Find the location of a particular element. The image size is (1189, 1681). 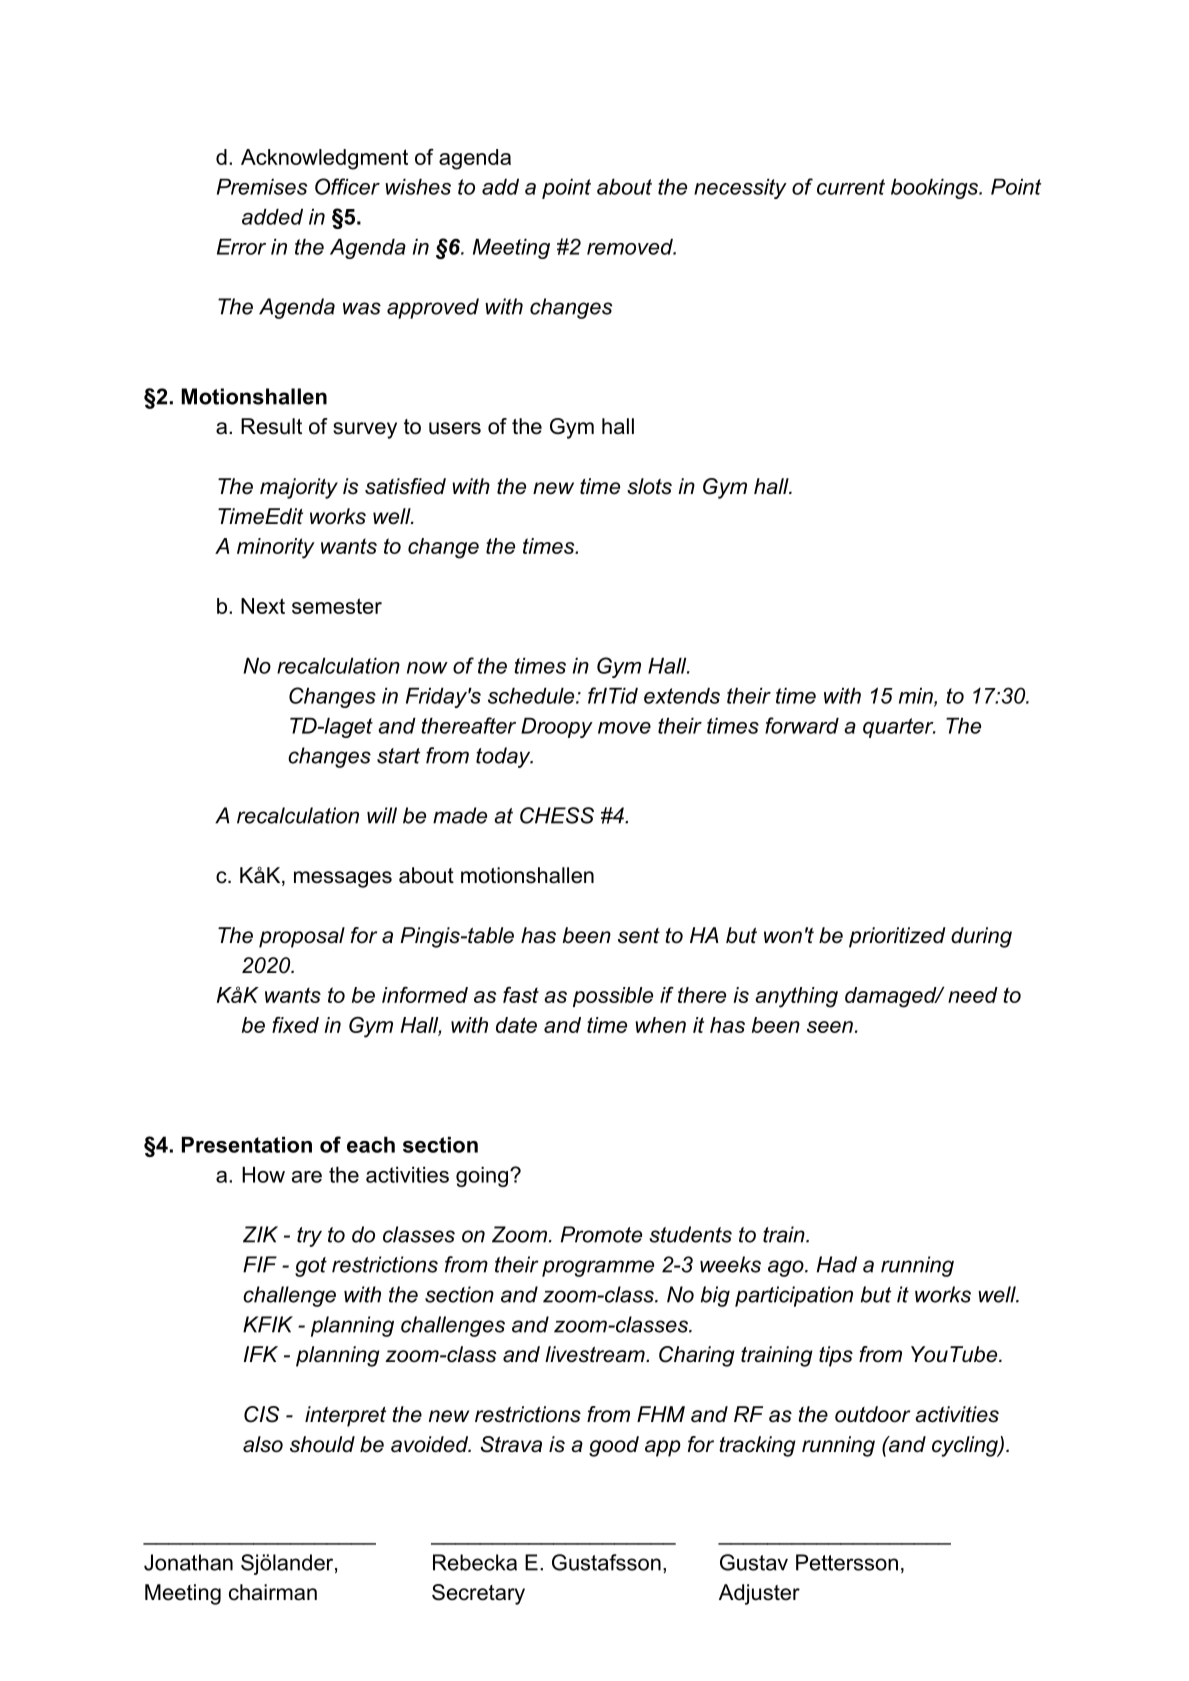

quarter is located at coordinates (899, 728).
